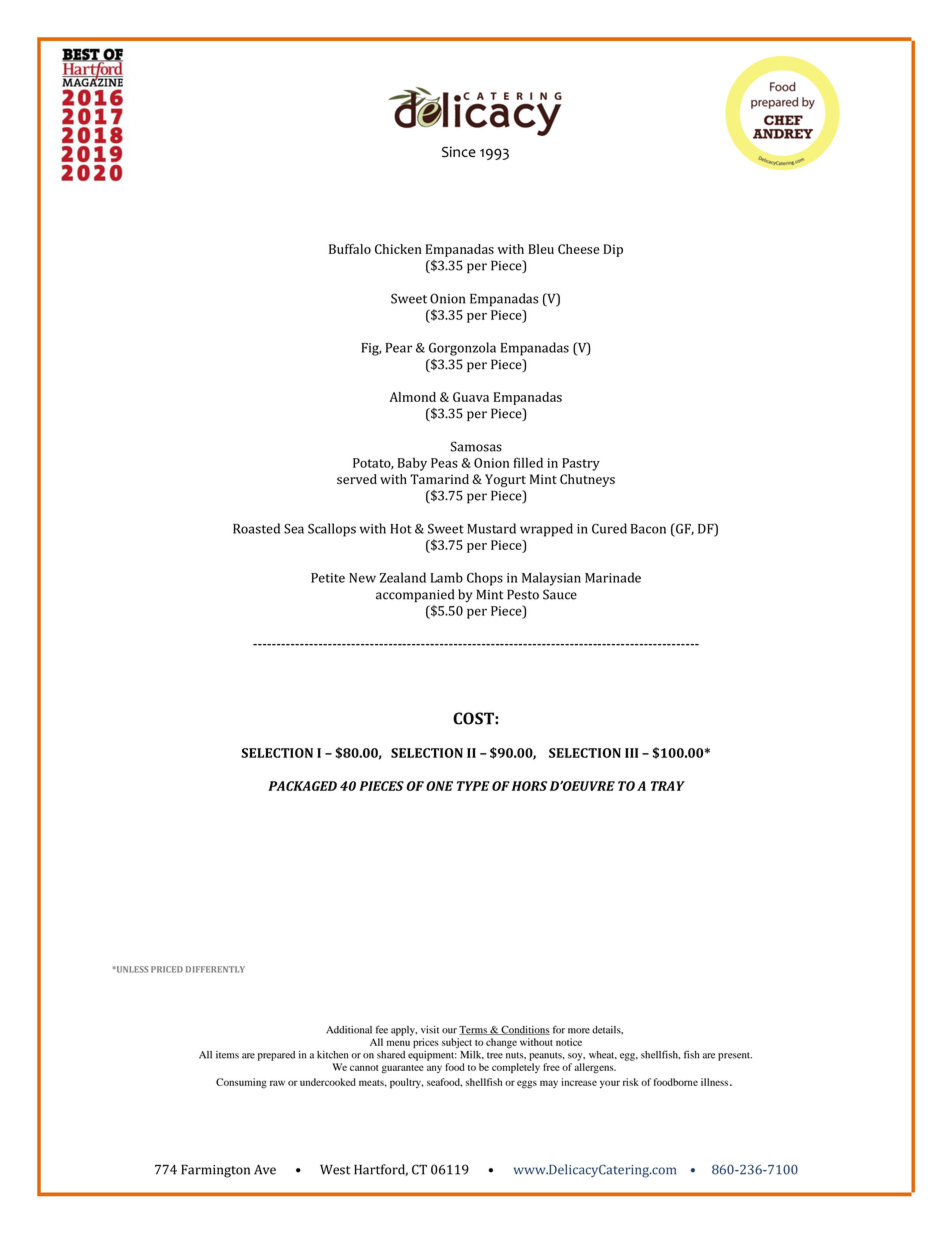 This screenshot has height=1233, width=952. Describe the element at coordinates (439, 479) in the screenshot. I see `Tamarind` at that location.
